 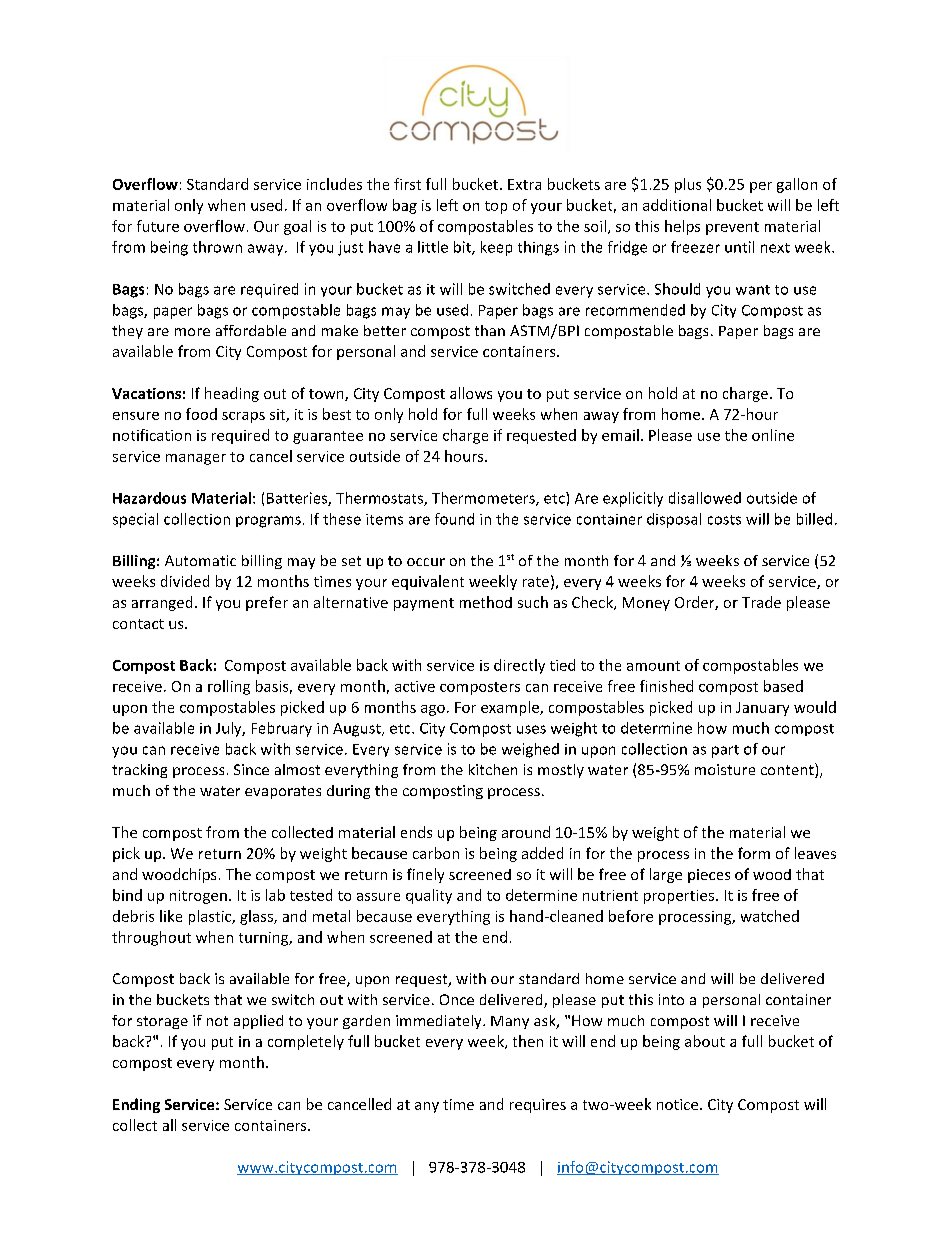 What do you see at coordinates (496, 207) in the page?
I see `top` at bounding box center [496, 207].
